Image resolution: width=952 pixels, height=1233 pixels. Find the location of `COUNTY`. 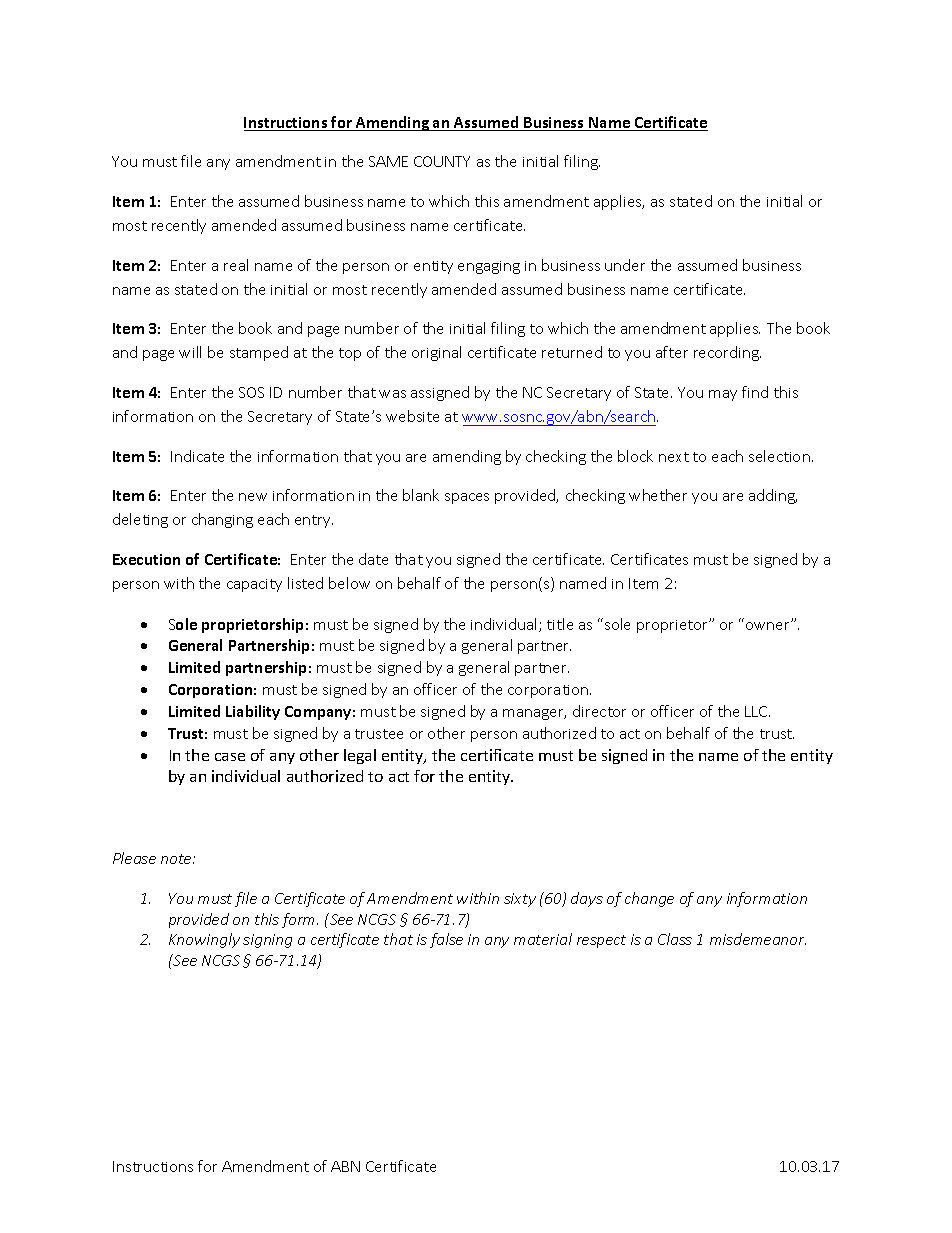

COUNTY is located at coordinates (442, 161).
